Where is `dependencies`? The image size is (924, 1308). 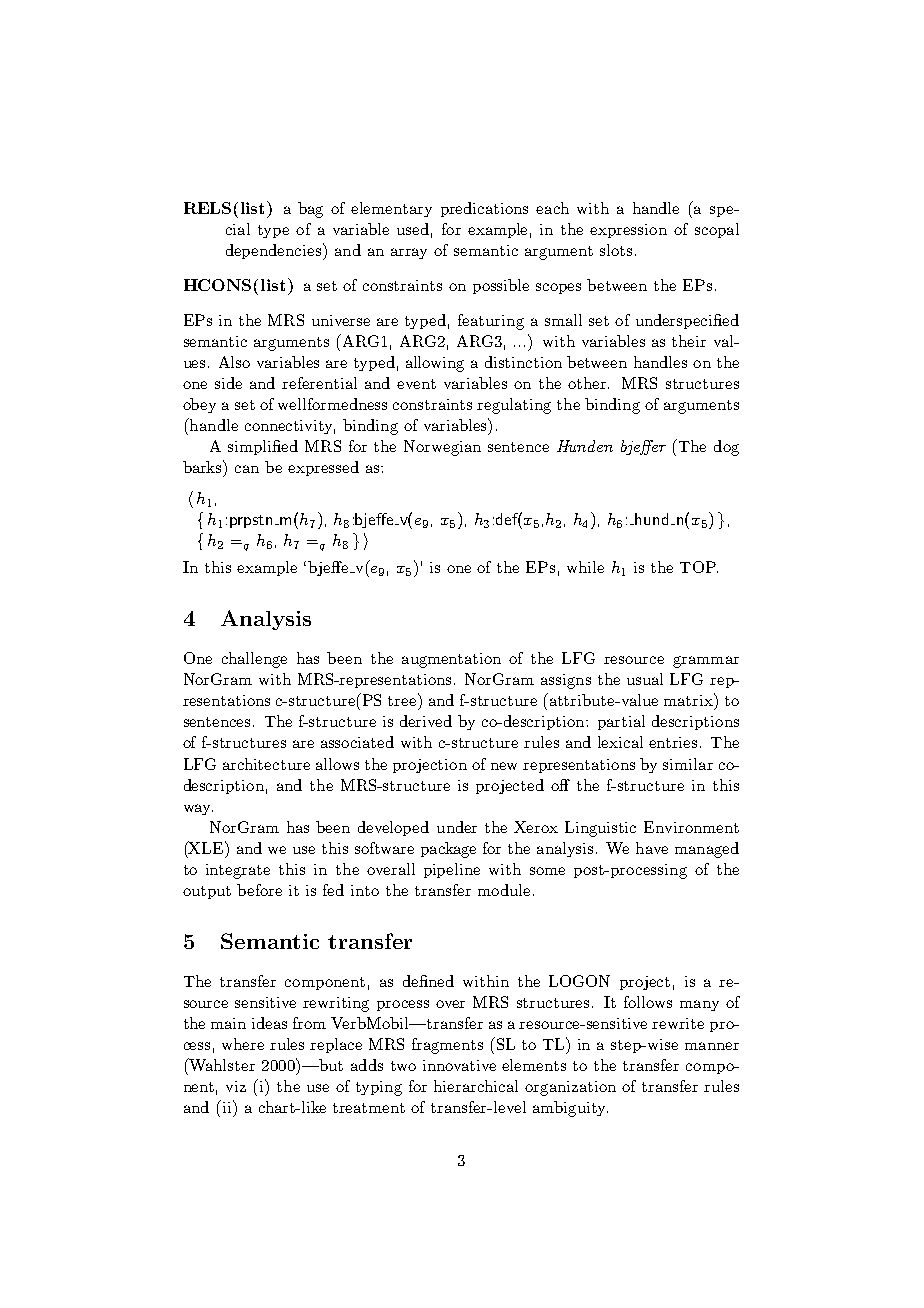 dependencies is located at coordinates (275, 251).
